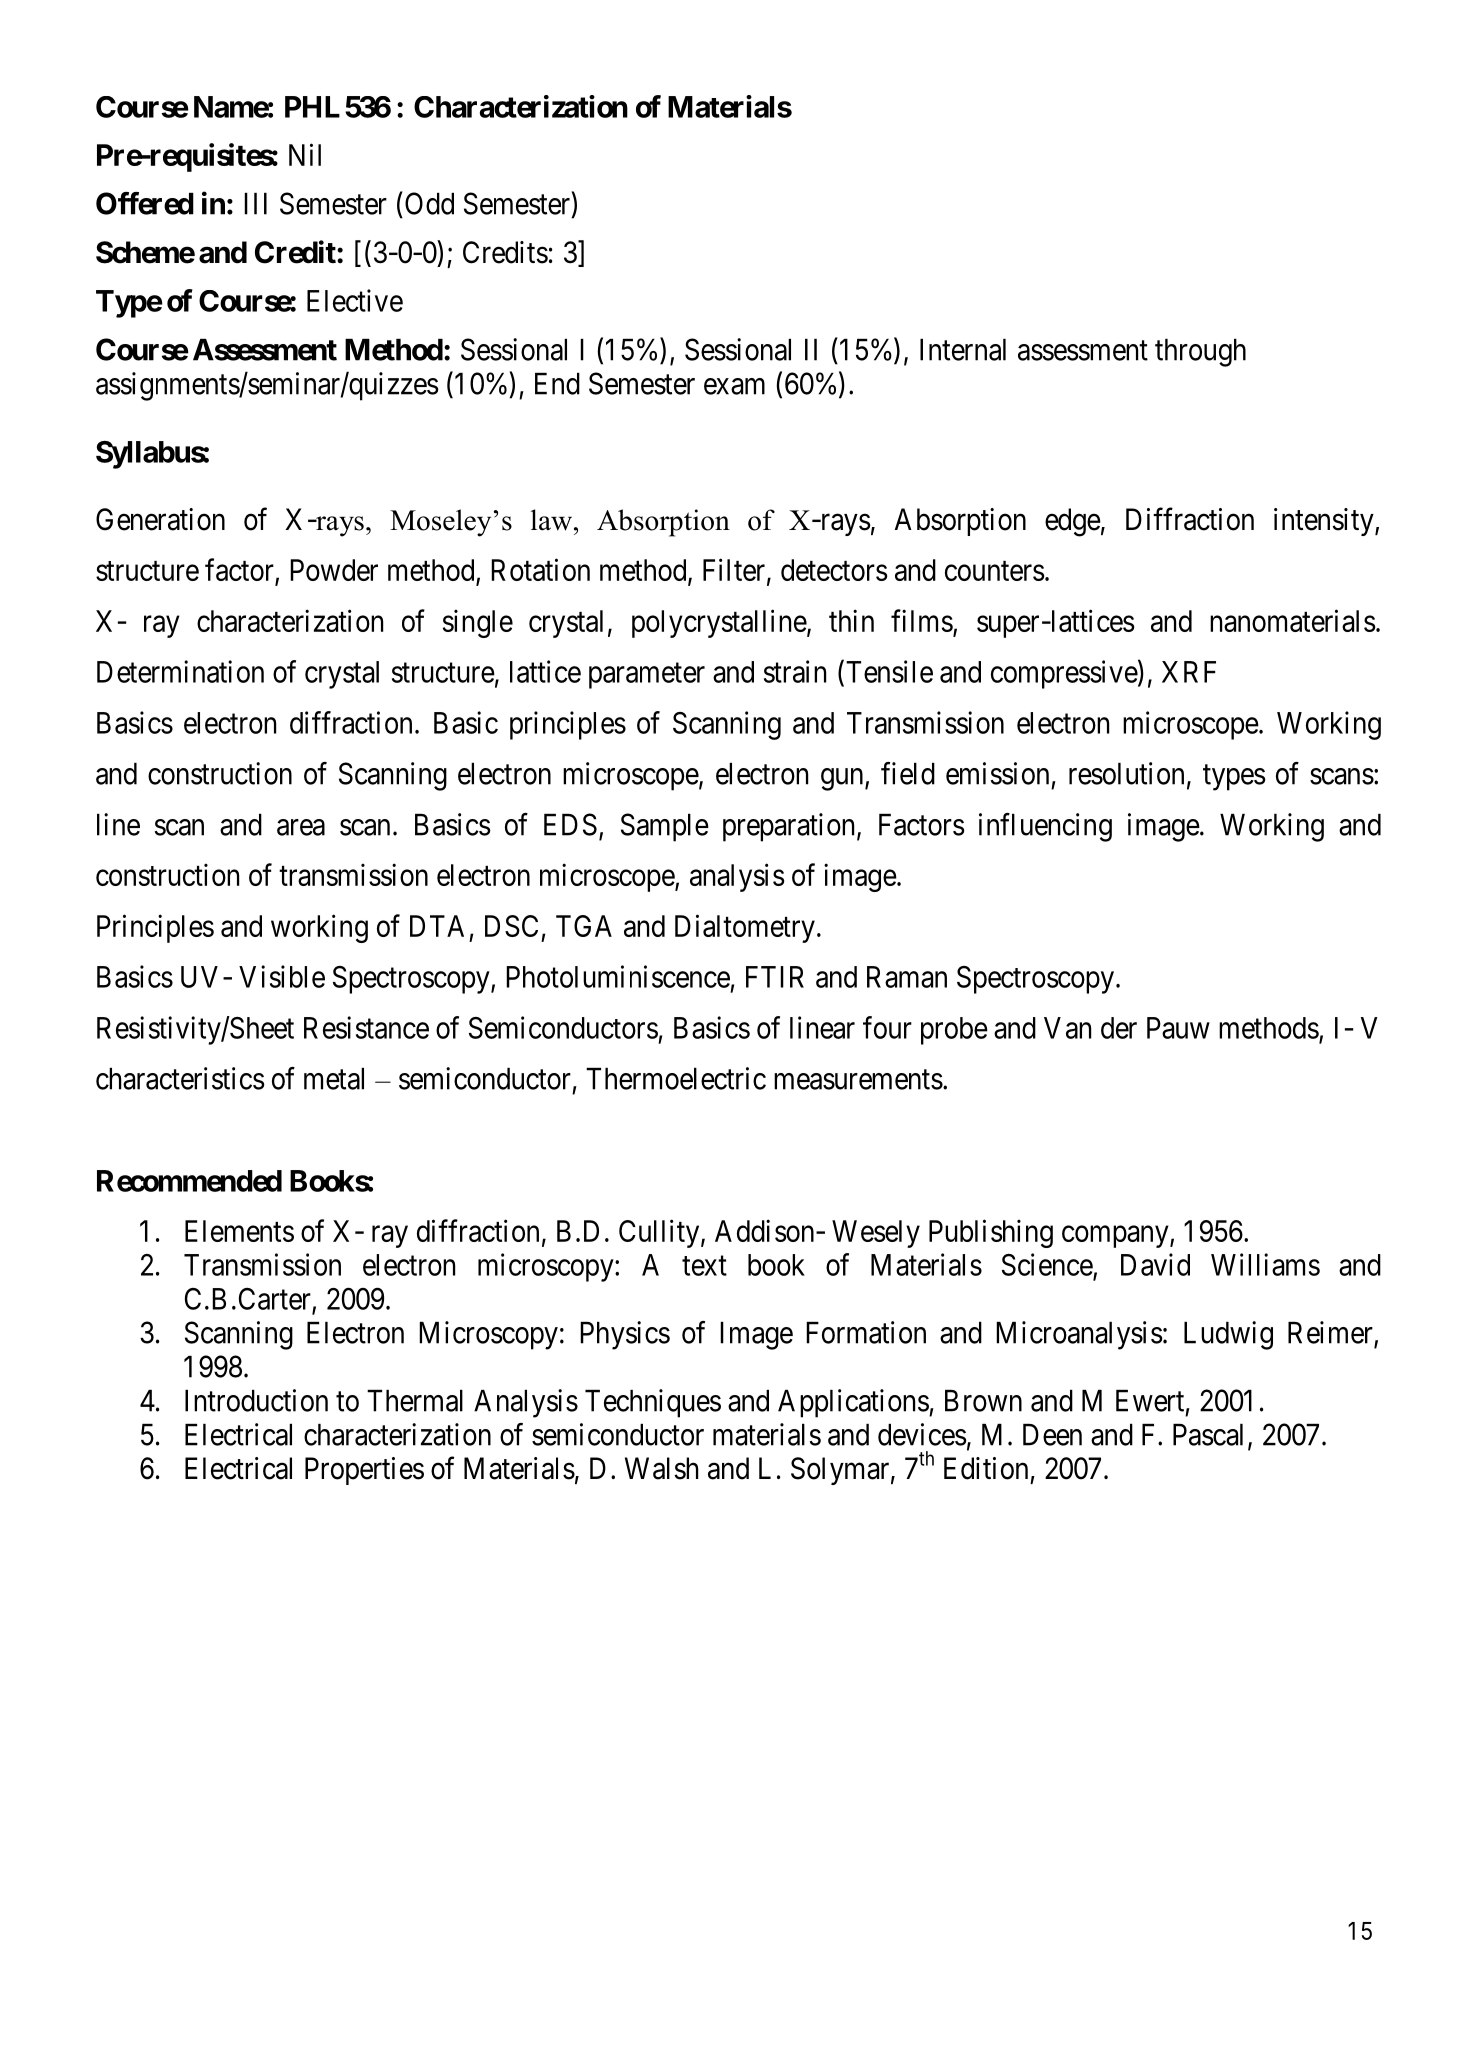 This screenshot has width=1462, height=2068. I want to click on Introduction, so click(256, 1400).
